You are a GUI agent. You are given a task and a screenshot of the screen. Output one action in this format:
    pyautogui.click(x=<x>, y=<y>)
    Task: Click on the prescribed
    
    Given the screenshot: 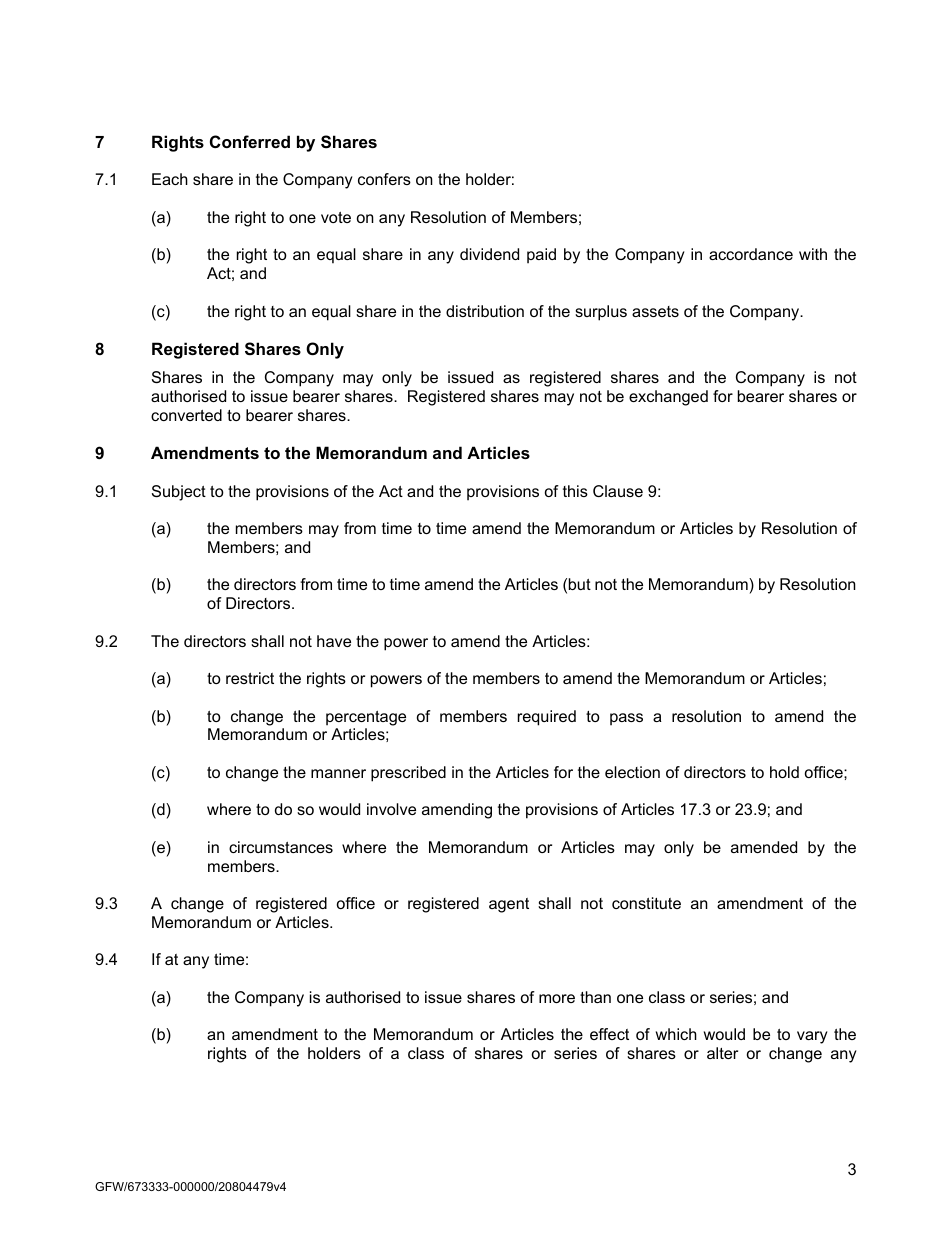 What is the action you would take?
    pyautogui.click(x=408, y=774)
